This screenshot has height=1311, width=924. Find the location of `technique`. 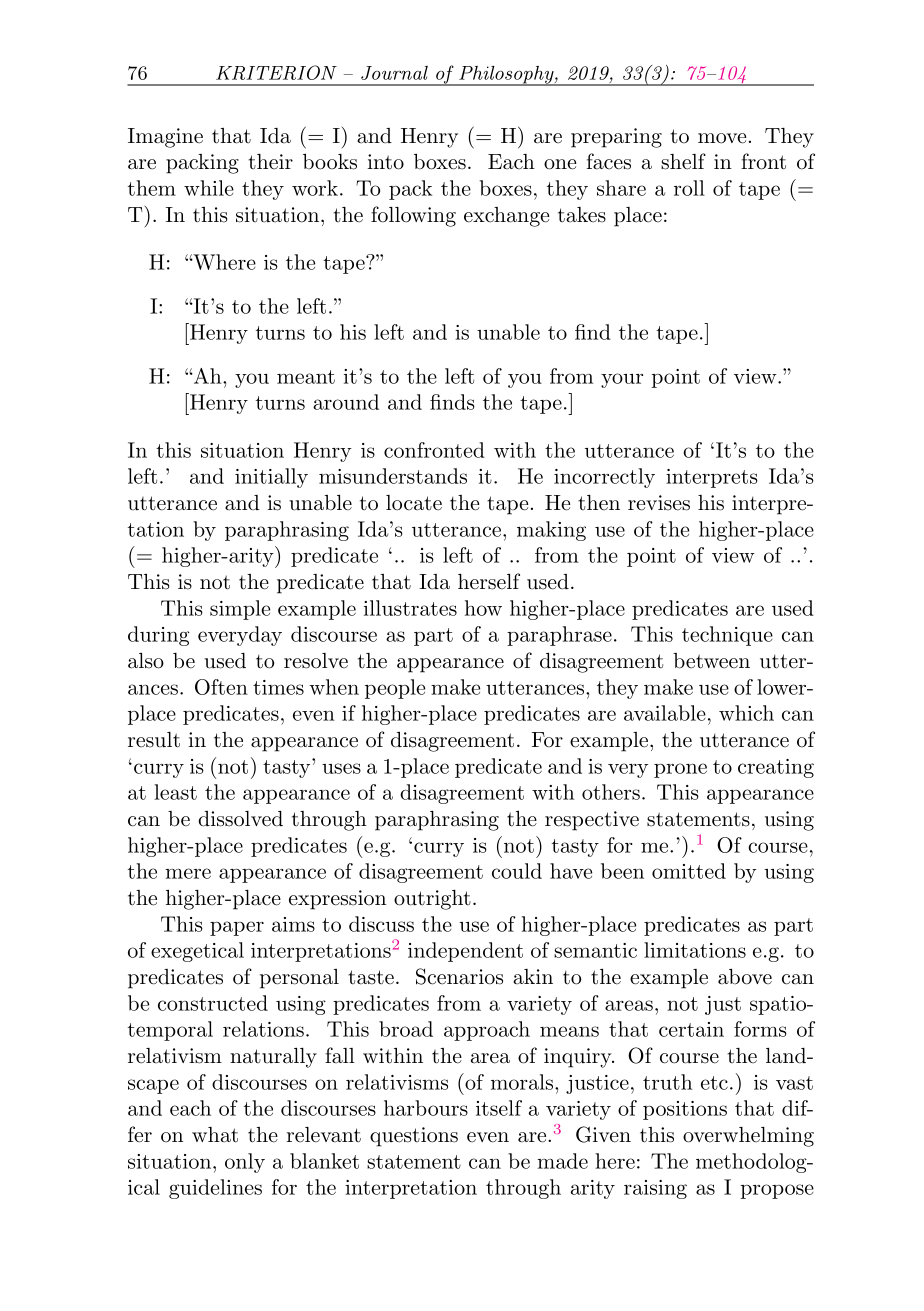

technique is located at coordinates (727, 636).
